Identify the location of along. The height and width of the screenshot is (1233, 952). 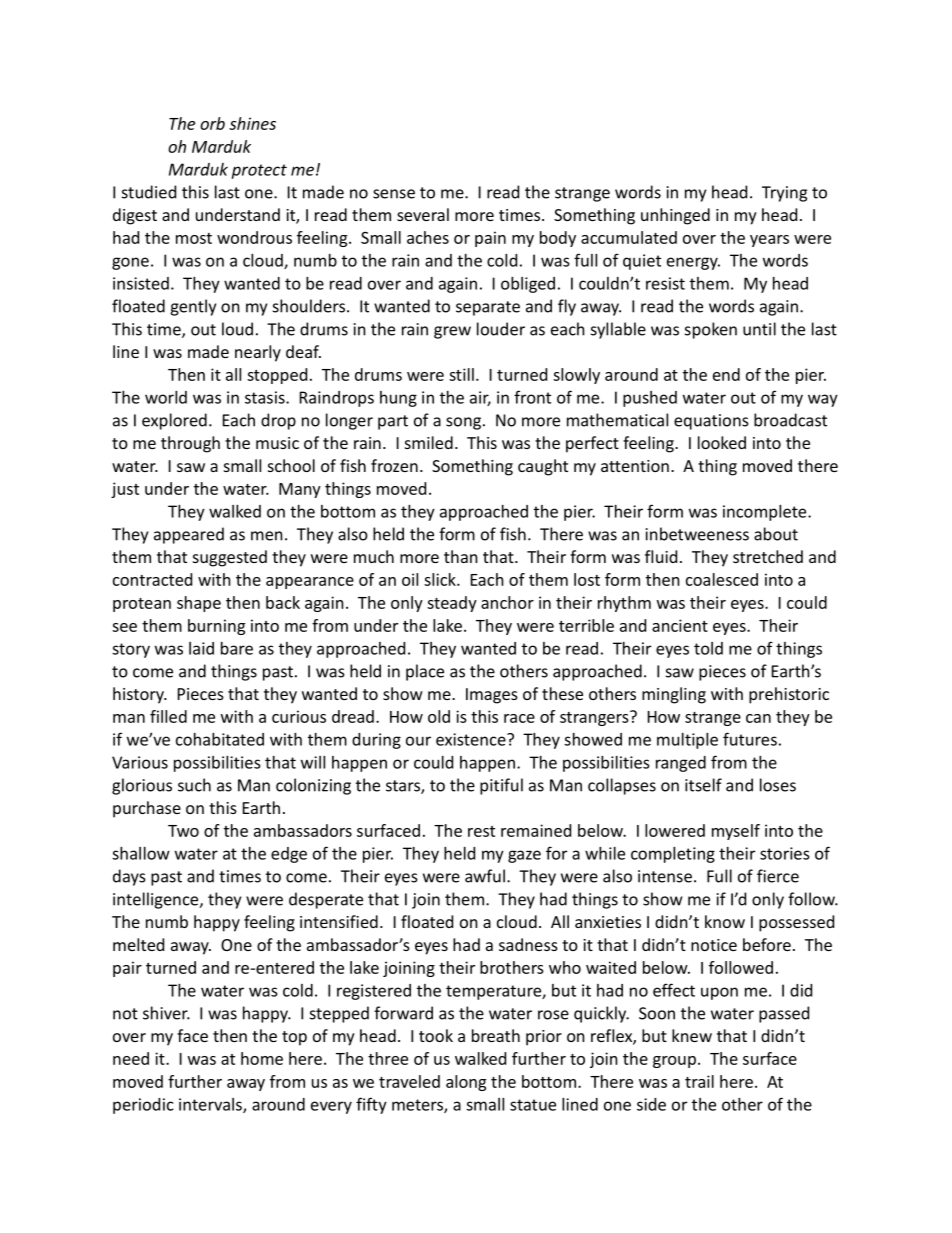
(466, 1083).
